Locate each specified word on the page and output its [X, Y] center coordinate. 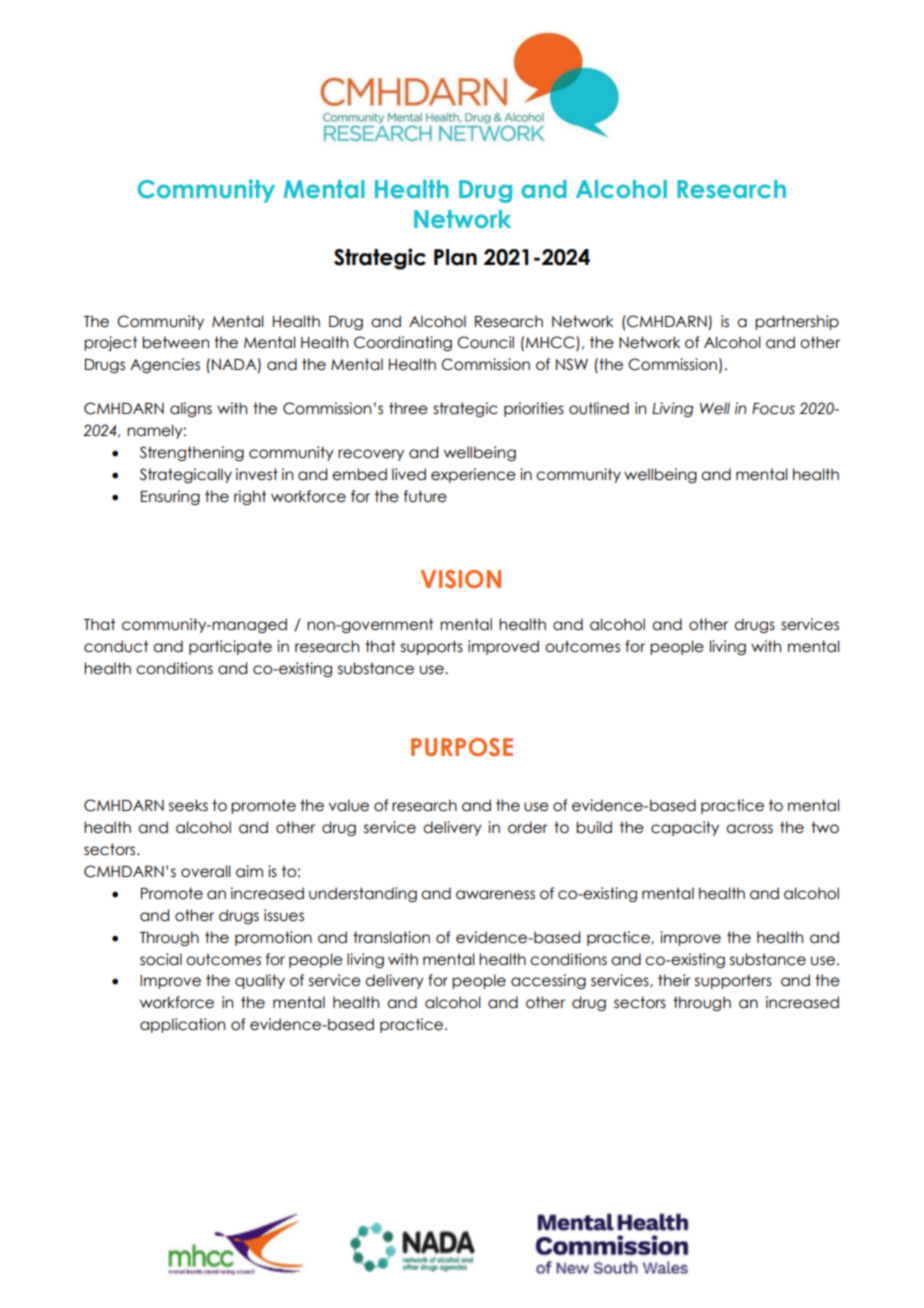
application [182, 1025]
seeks [188, 805]
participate [230, 647]
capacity [685, 828]
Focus [773, 409]
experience [473, 475]
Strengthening [192, 453]
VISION [461, 579]
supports [432, 647]
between [175, 342]
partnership [797, 322]
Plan [455, 257]
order [528, 827]
